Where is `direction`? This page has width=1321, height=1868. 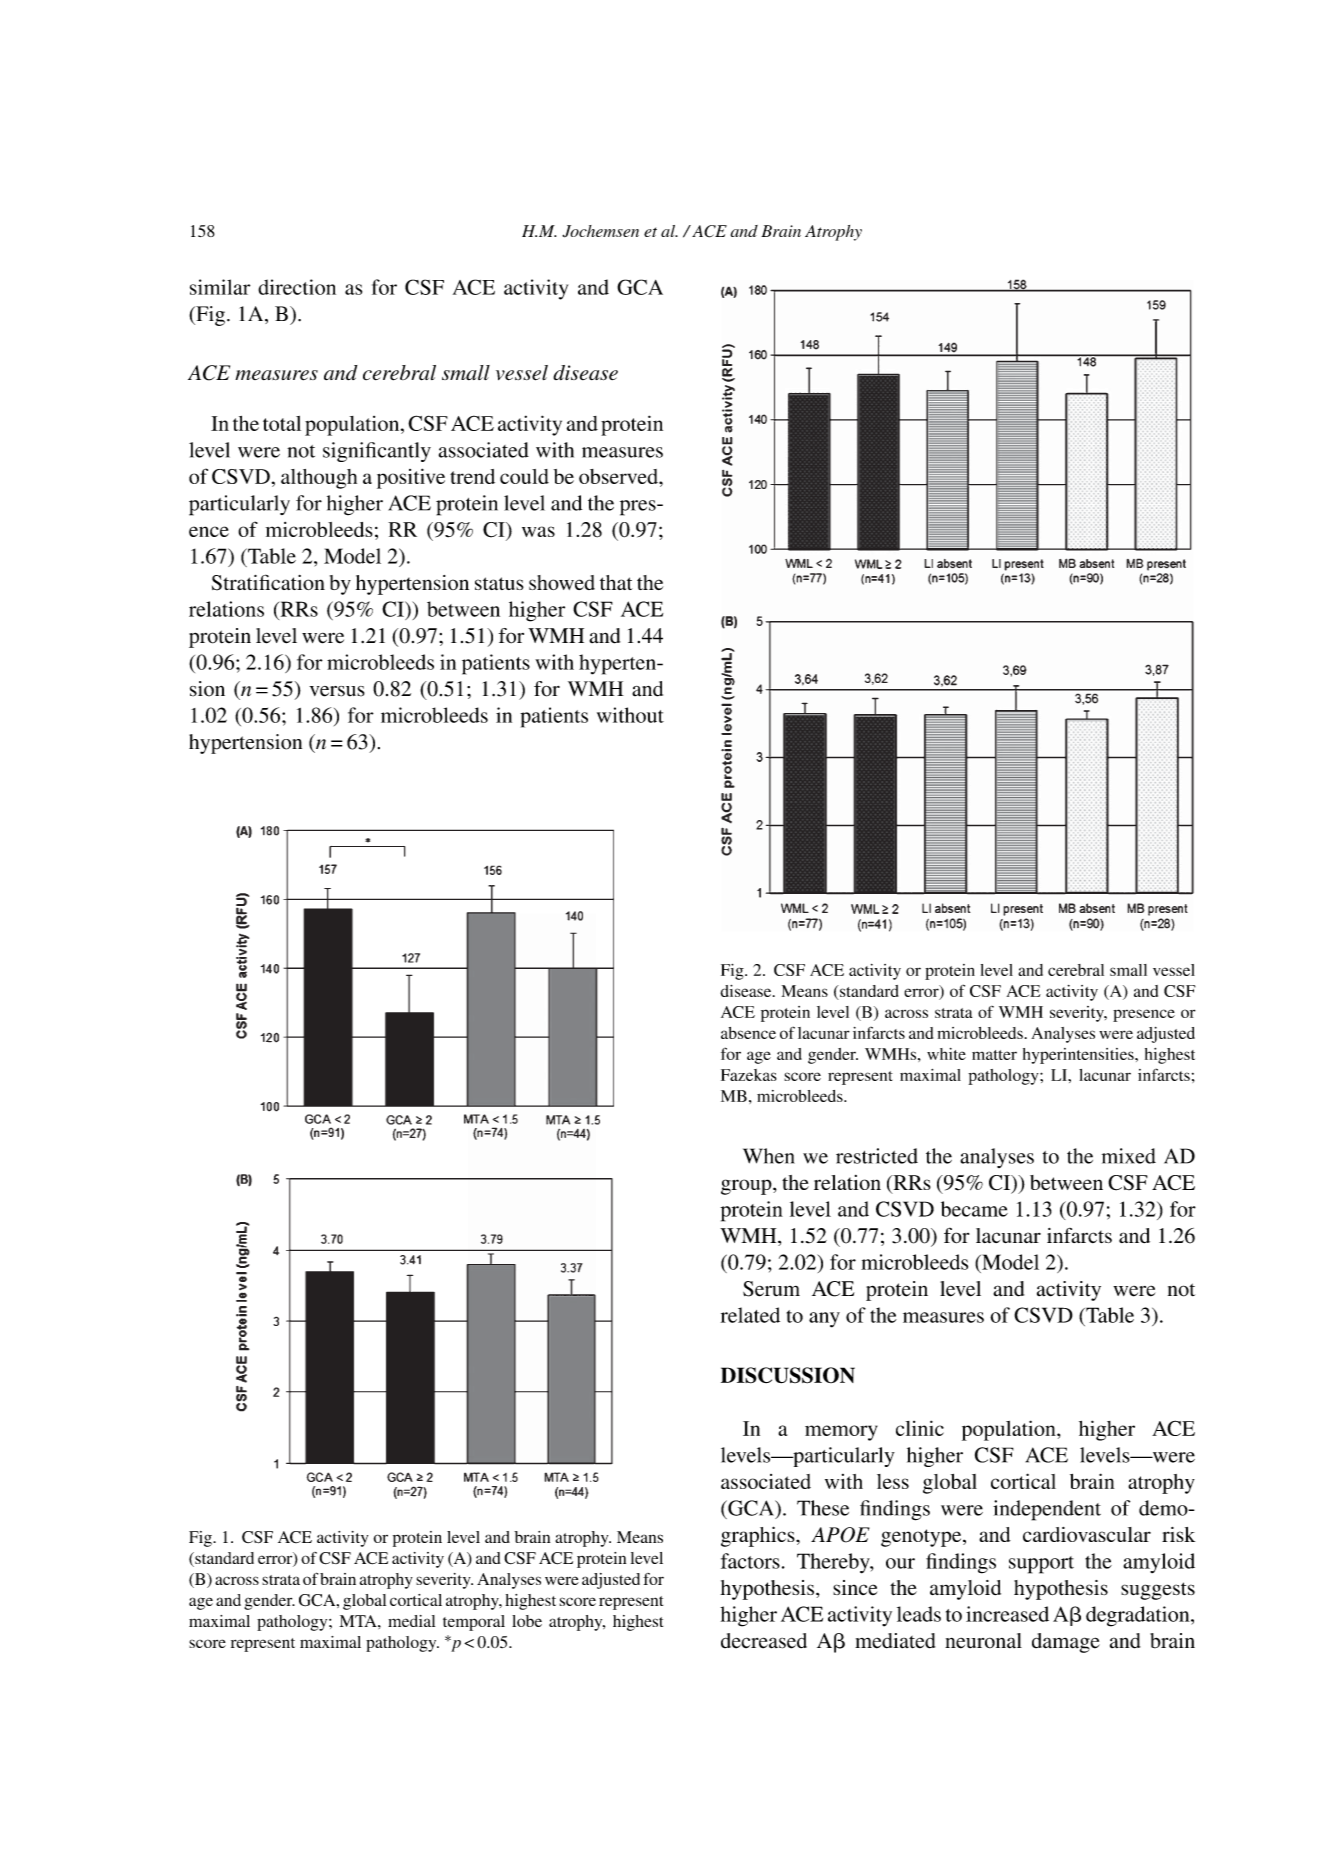
direction is located at coordinates (297, 287).
